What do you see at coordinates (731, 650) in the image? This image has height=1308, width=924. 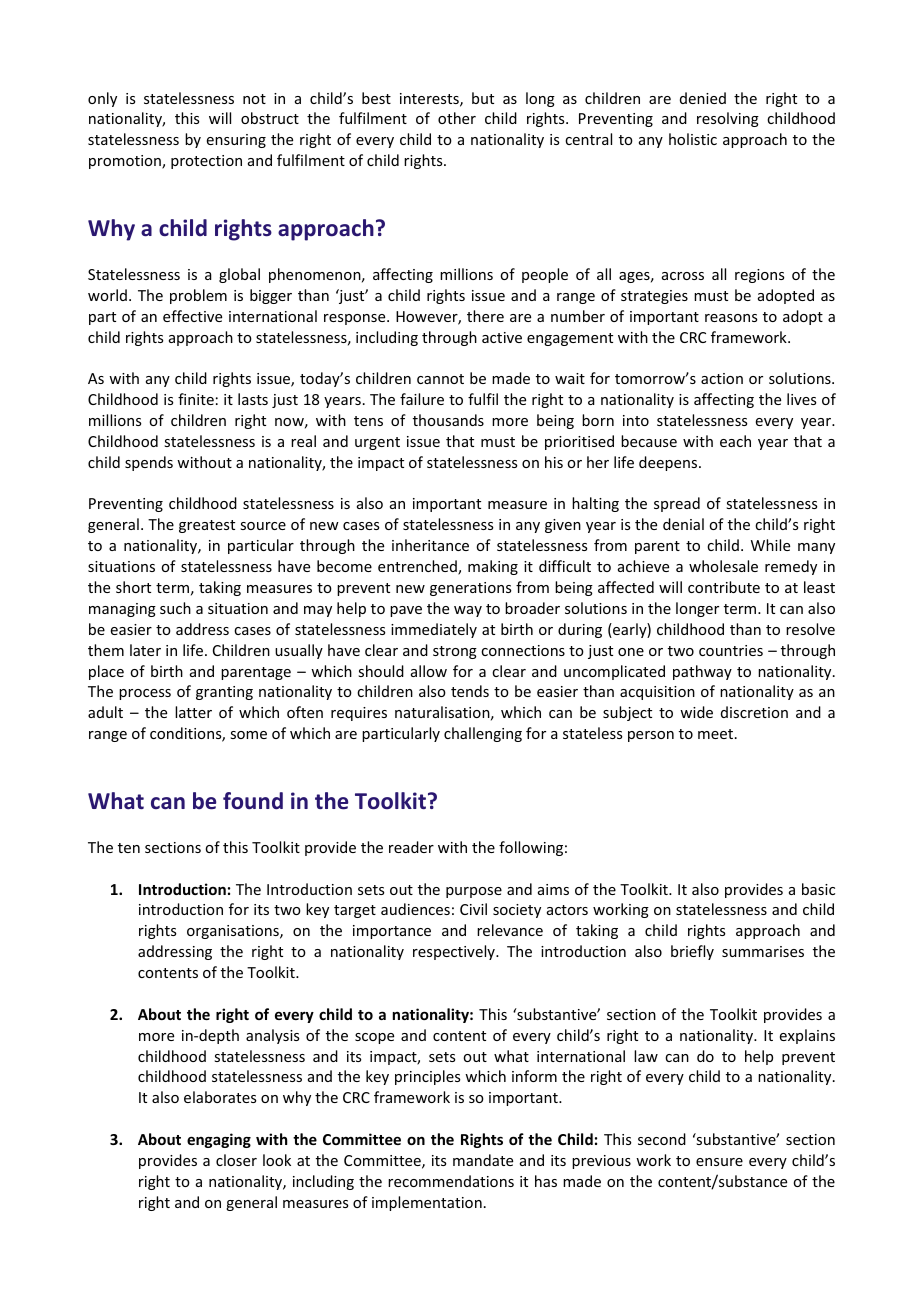 I see `countries` at bounding box center [731, 650].
